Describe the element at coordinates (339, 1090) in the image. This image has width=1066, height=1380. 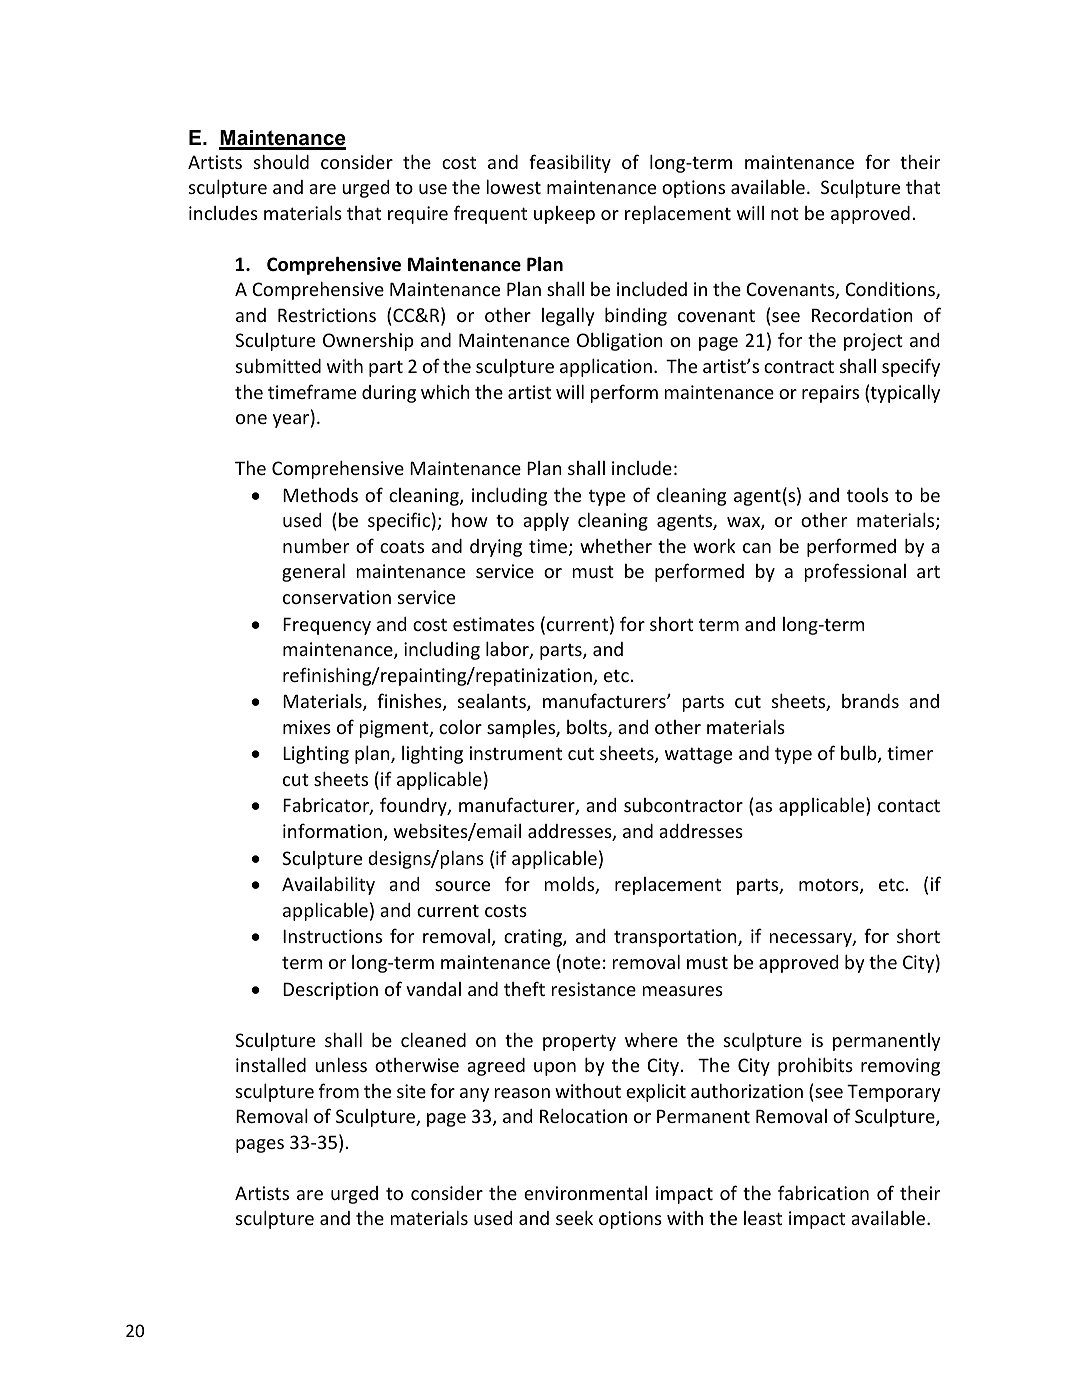
I see `from` at that location.
